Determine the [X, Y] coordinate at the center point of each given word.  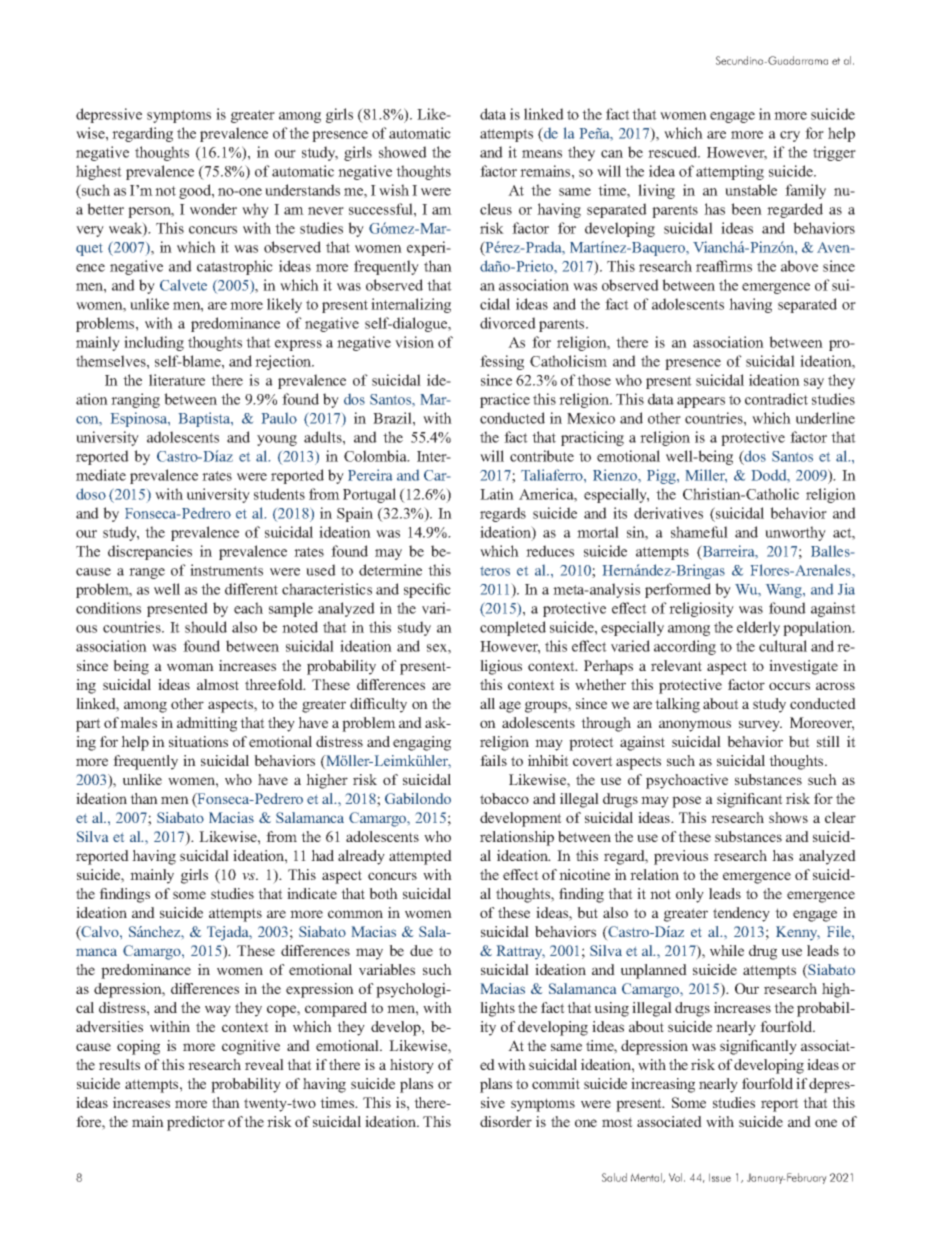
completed [513, 628]
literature [177, 380]
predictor [196, 1123]
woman [190, 667]
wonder [213, 209]
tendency [741, 914]
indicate [312, 893]
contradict [776, 399]
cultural [783, 646]
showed [403, 152]
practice [505, 400]
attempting [730, 172]
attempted [420, 857]
